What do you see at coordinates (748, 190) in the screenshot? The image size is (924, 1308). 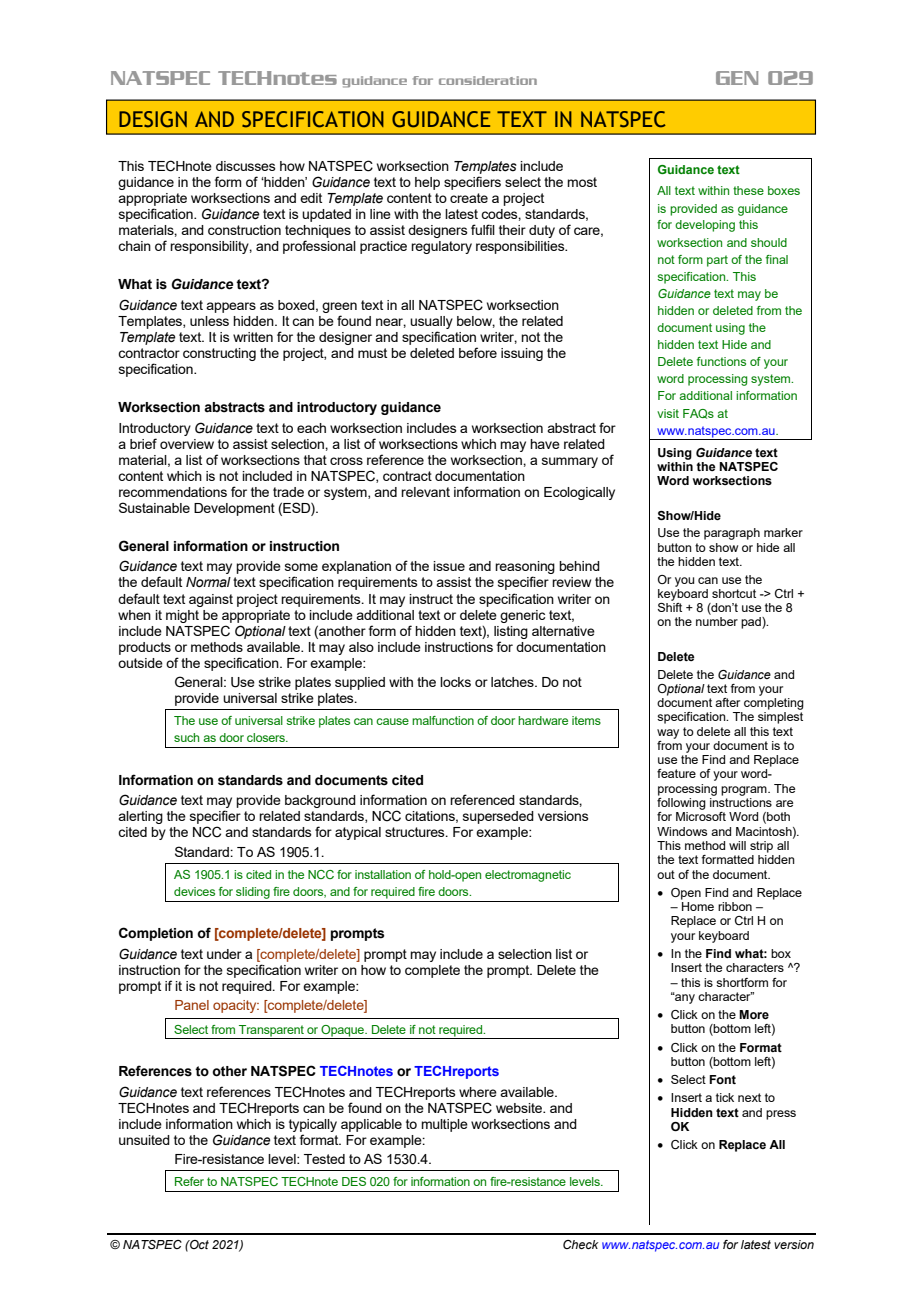 I see `these` at bounding box center [748, 190].
